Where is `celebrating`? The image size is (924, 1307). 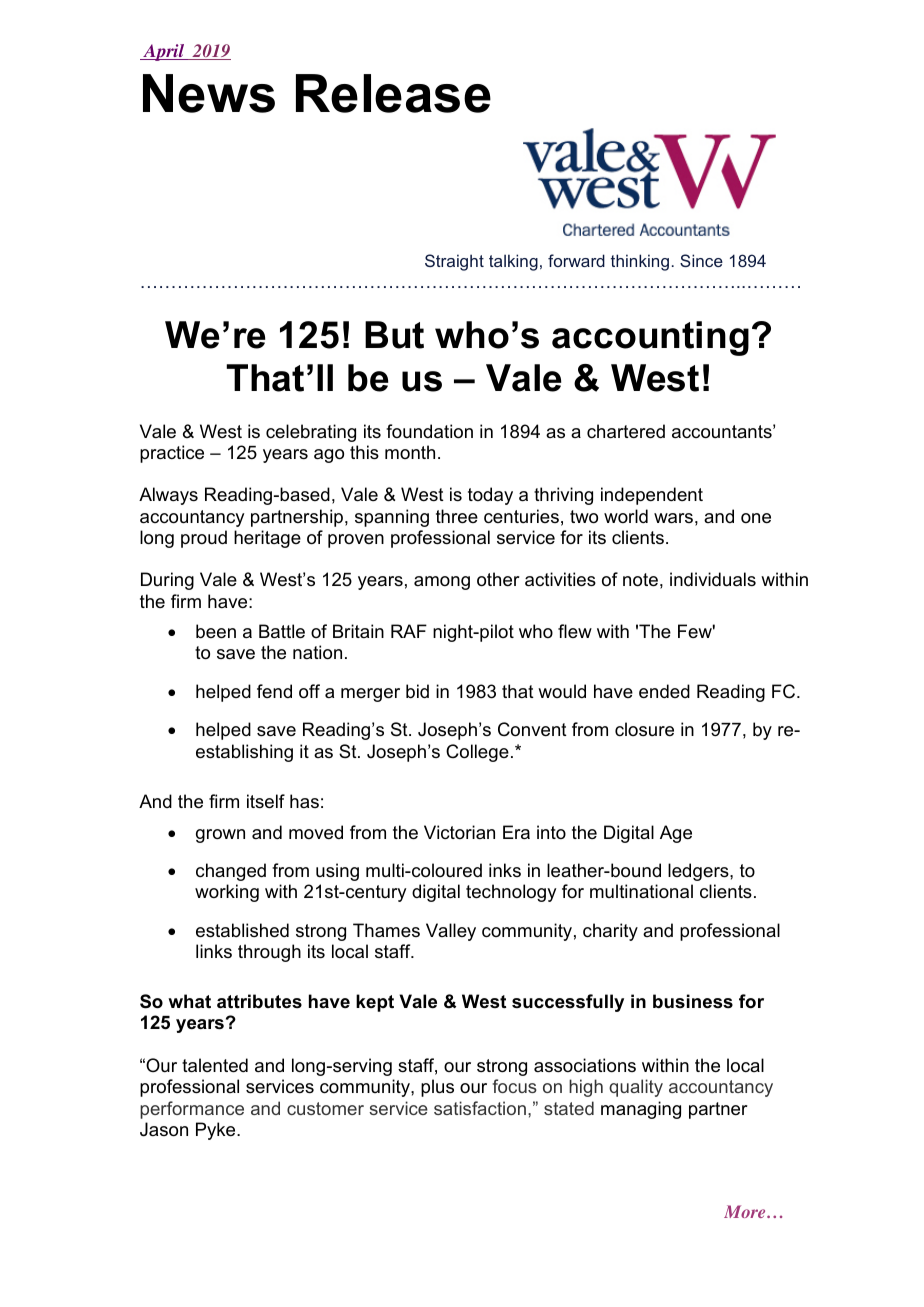 celebrating is located at coordinates (311, 433).
